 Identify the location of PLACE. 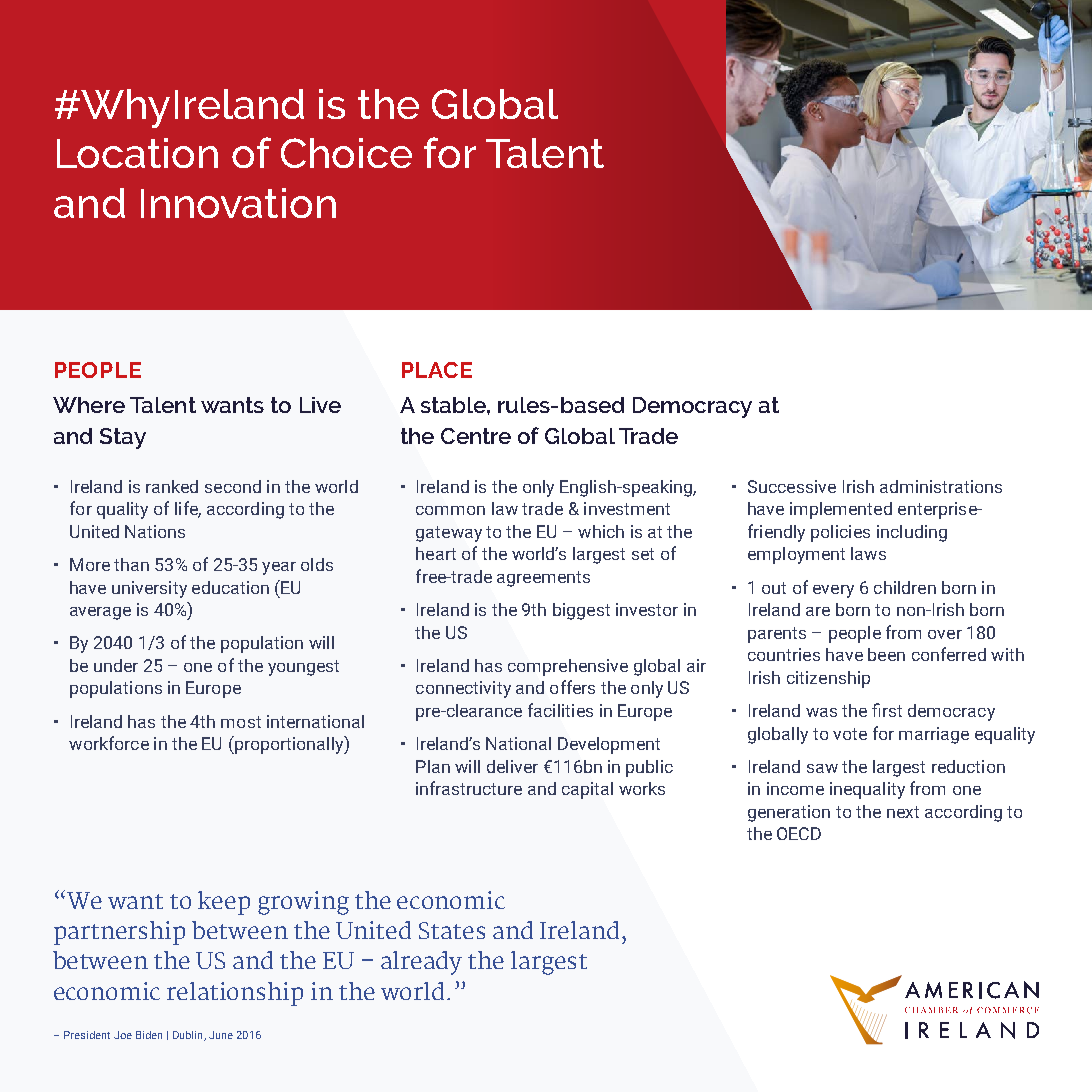
(437, 370).
